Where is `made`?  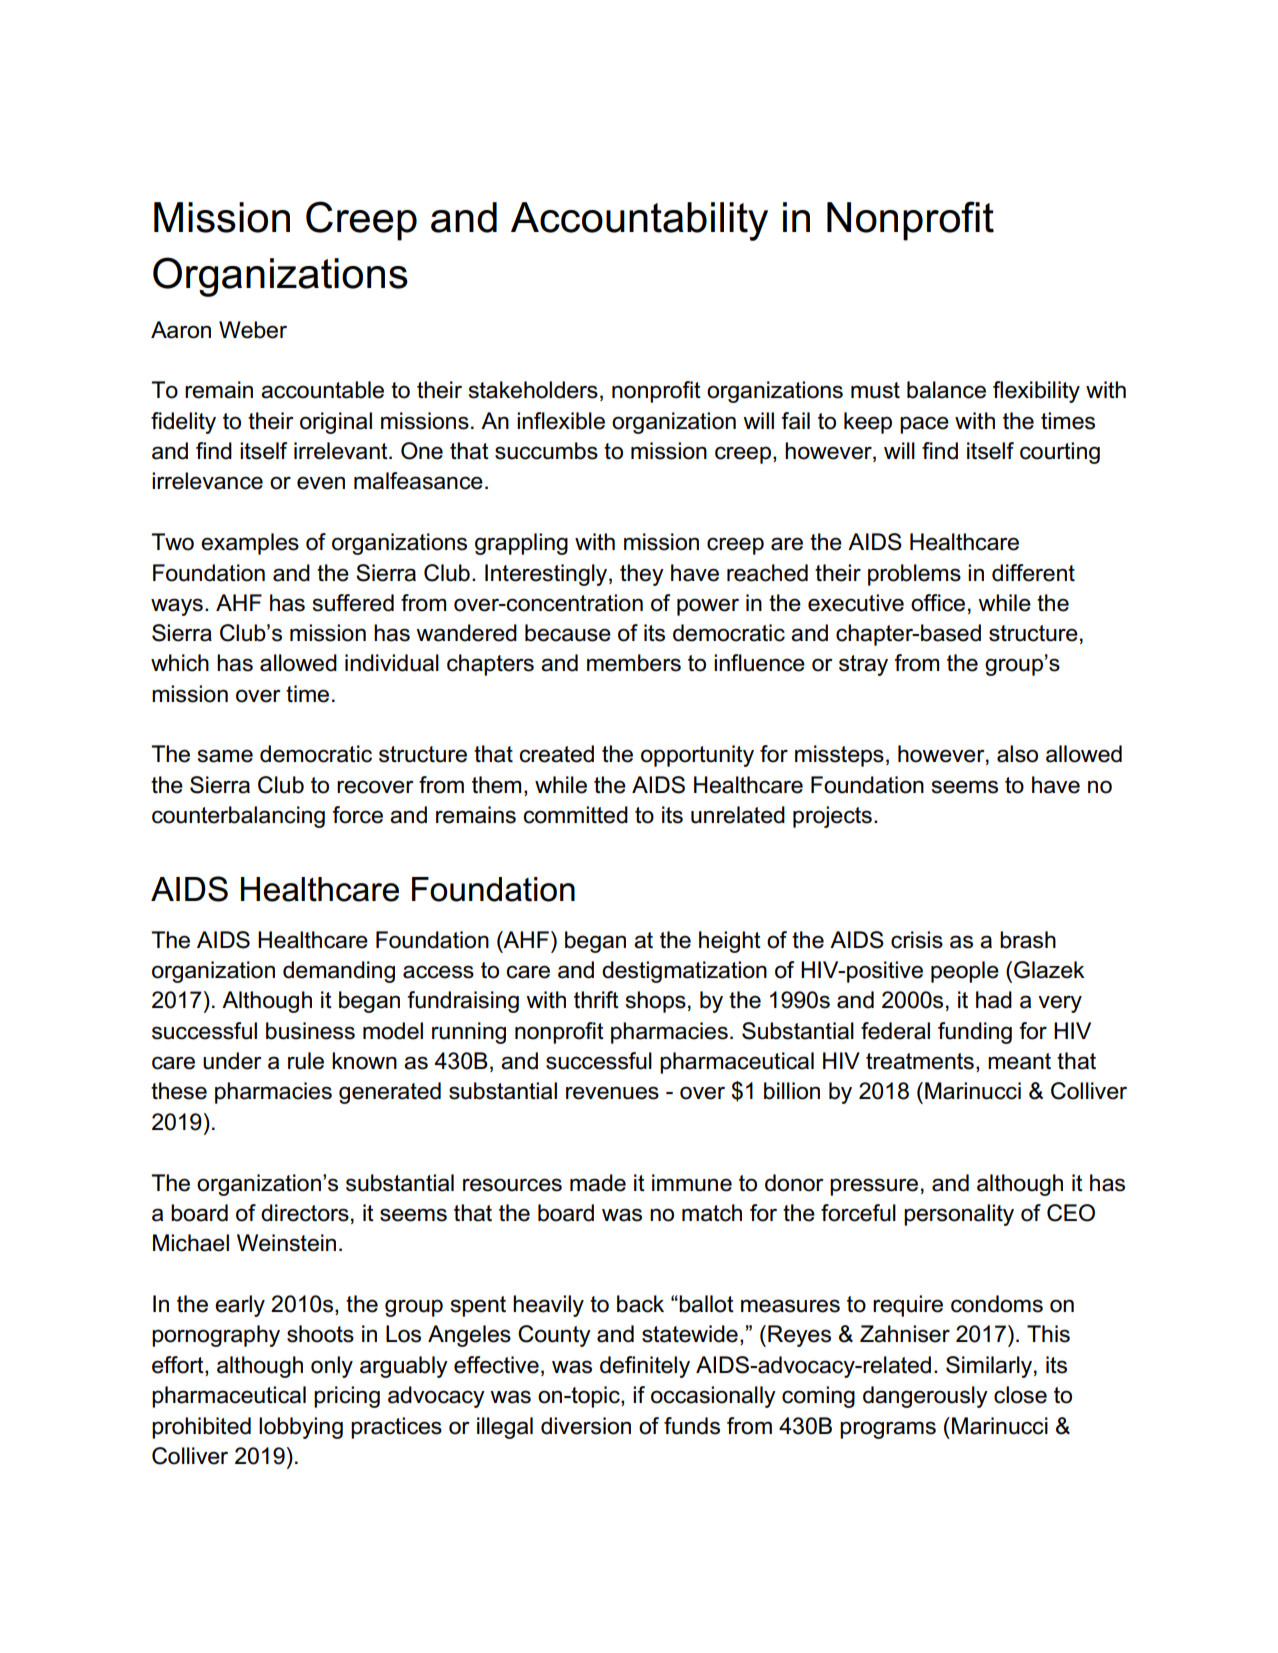 made is located at coordinates (598, 1183).
